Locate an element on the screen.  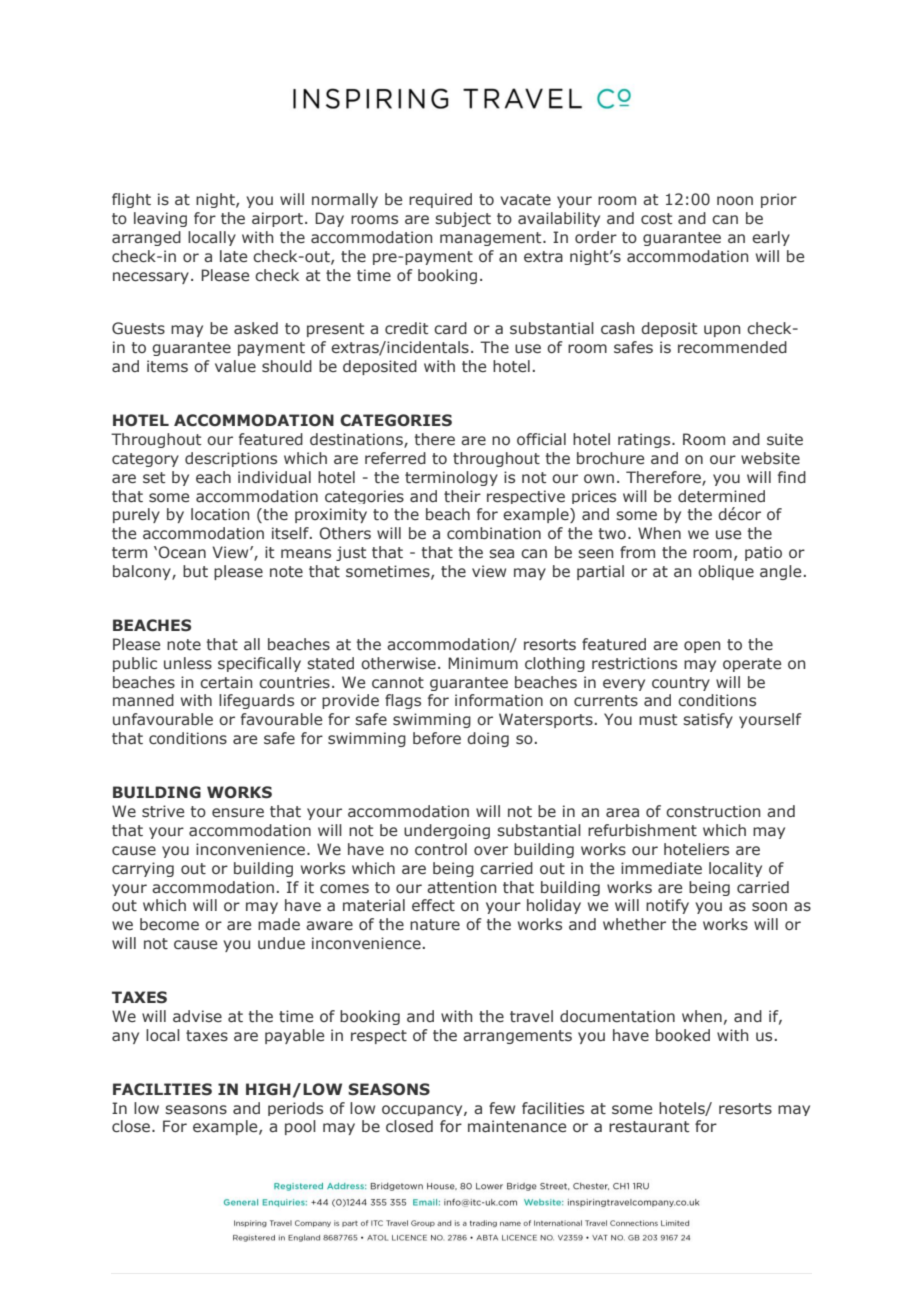
periods is located at coordinates (295, 1109).
